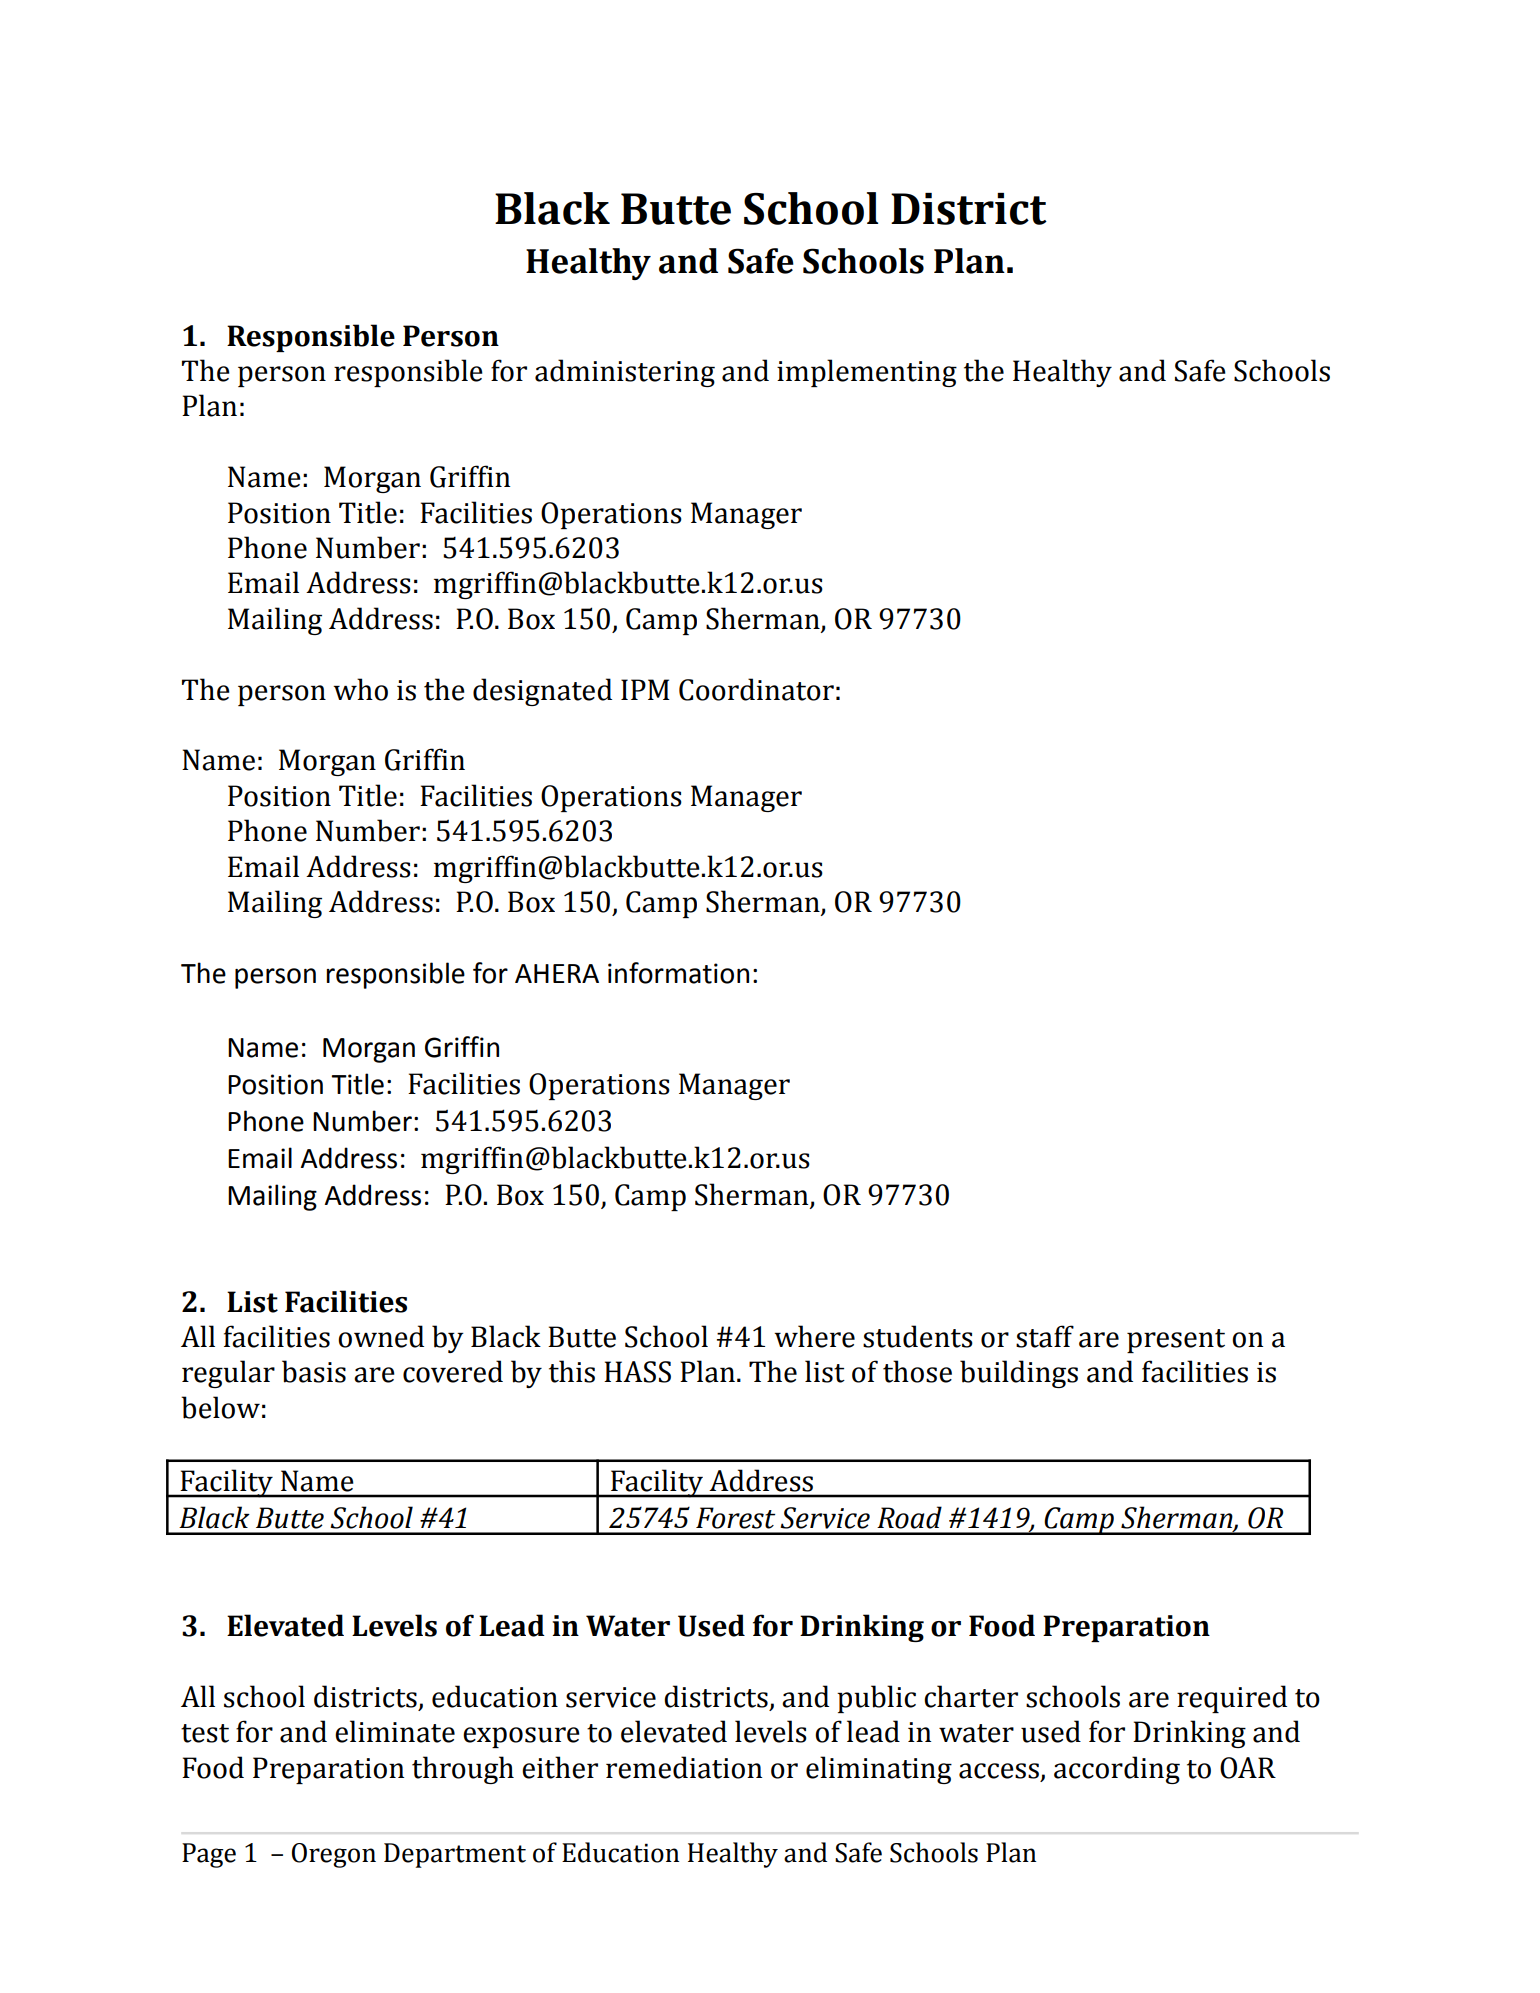  Describe the element at coordinates (684, 1767) in the screenshot. I see `remediation` at that location.
